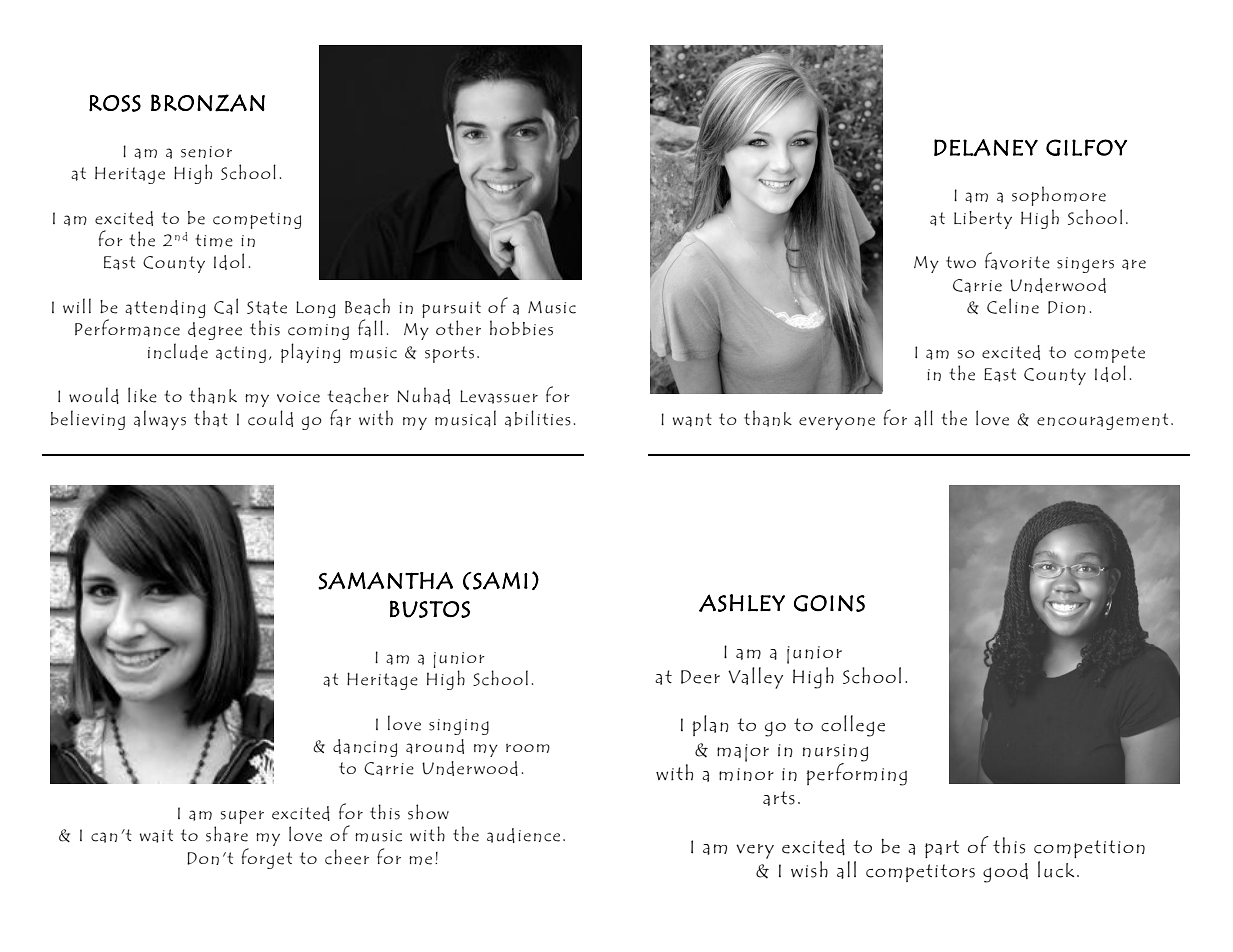 The image size is (1233, 952). I want to click on sophomore, so click(1059, 196).
